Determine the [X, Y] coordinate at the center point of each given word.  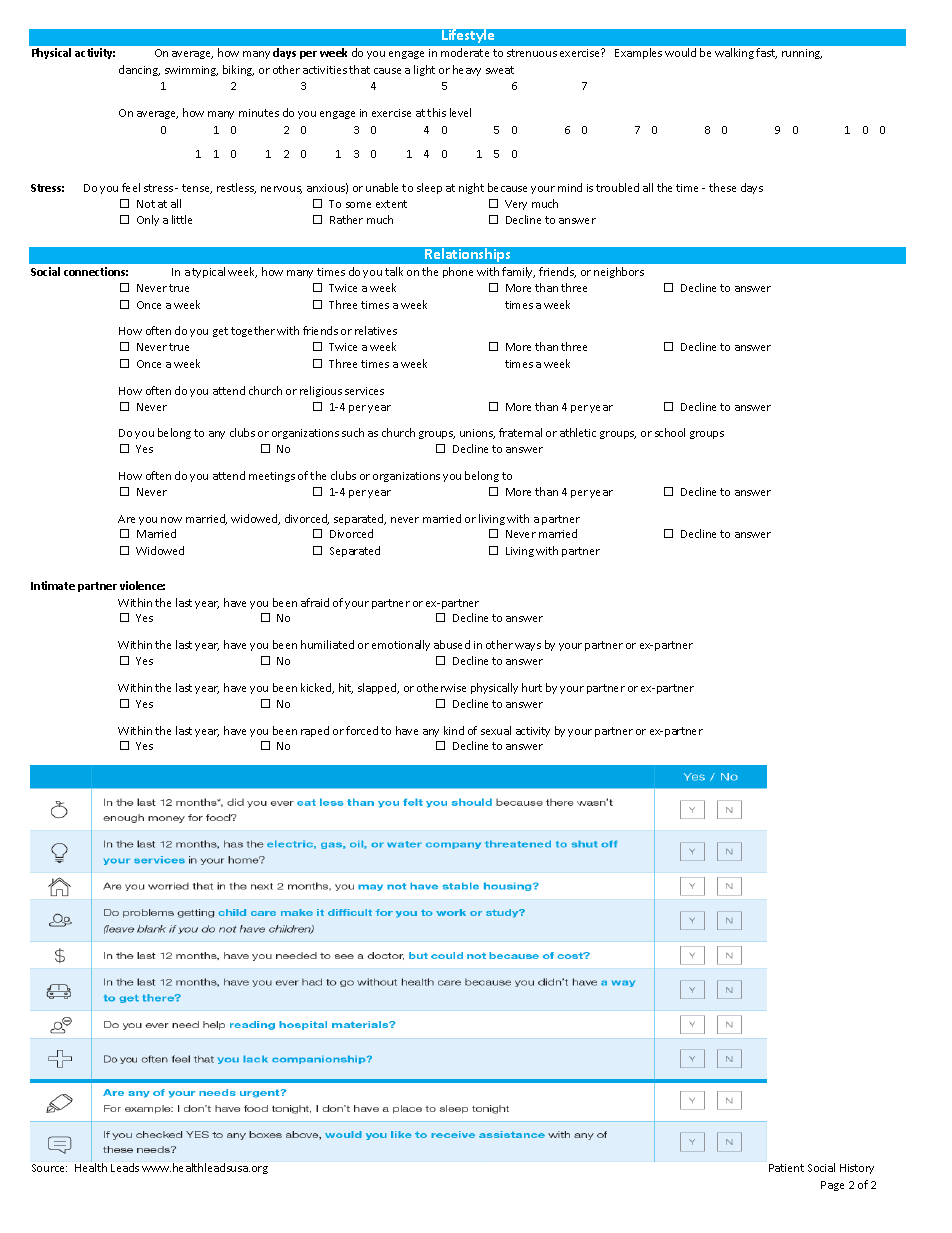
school [670, 432]
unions [477, 434]
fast [766, 53]
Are [126, 519]
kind [454, 730]
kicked [317, 688]
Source [49, 1168]
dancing [139, 70]
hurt [532, 687]
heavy [467, 70]
